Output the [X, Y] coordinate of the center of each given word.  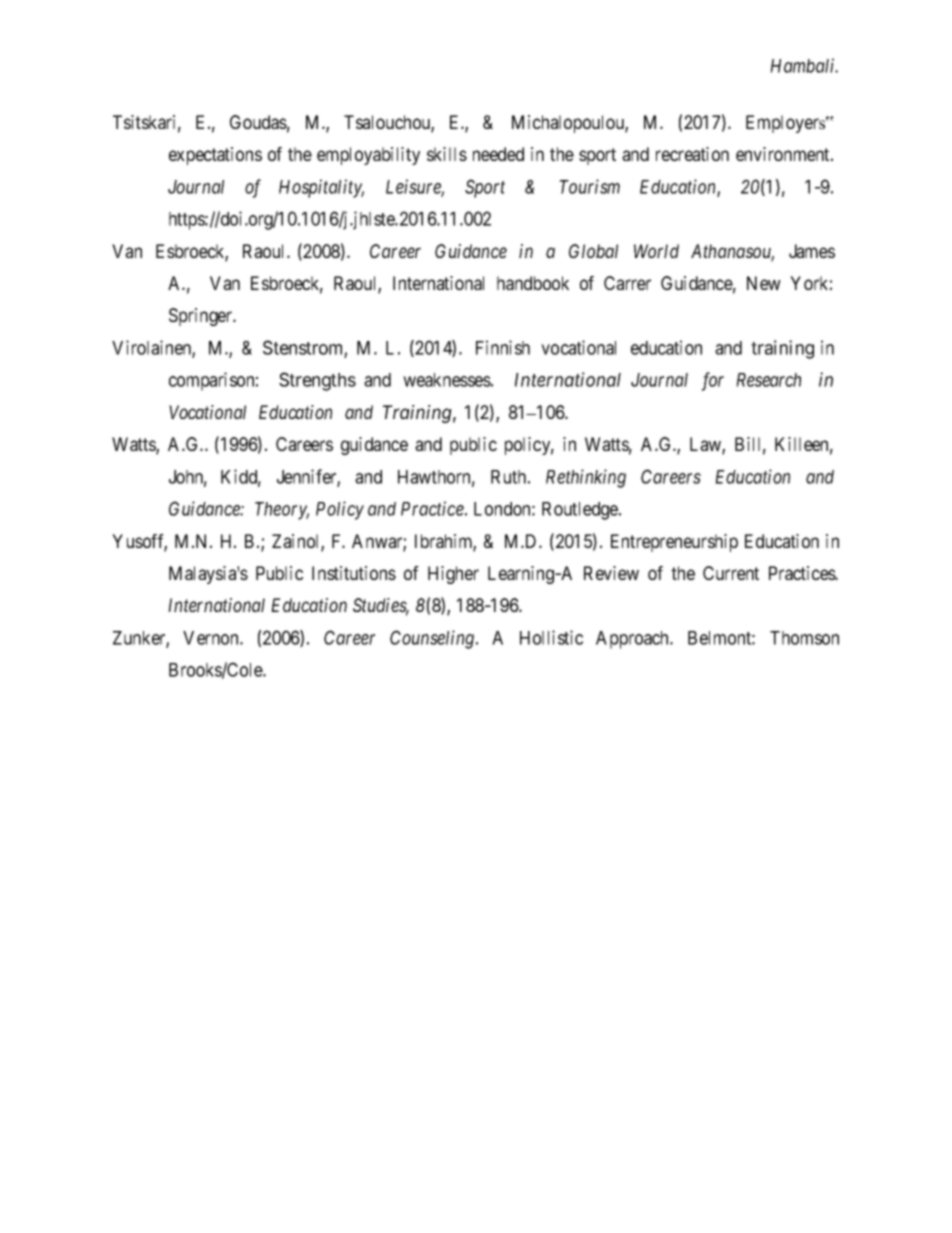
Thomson [804, 638]
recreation [692, 154]
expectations [215, 156]
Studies [381, 606]
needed [498, 154]
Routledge [581, 511]
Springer [202, 317]
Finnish [503, 347]
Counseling [433, 639]
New [764, 283]
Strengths [317, 381]
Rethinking [586, 478]
